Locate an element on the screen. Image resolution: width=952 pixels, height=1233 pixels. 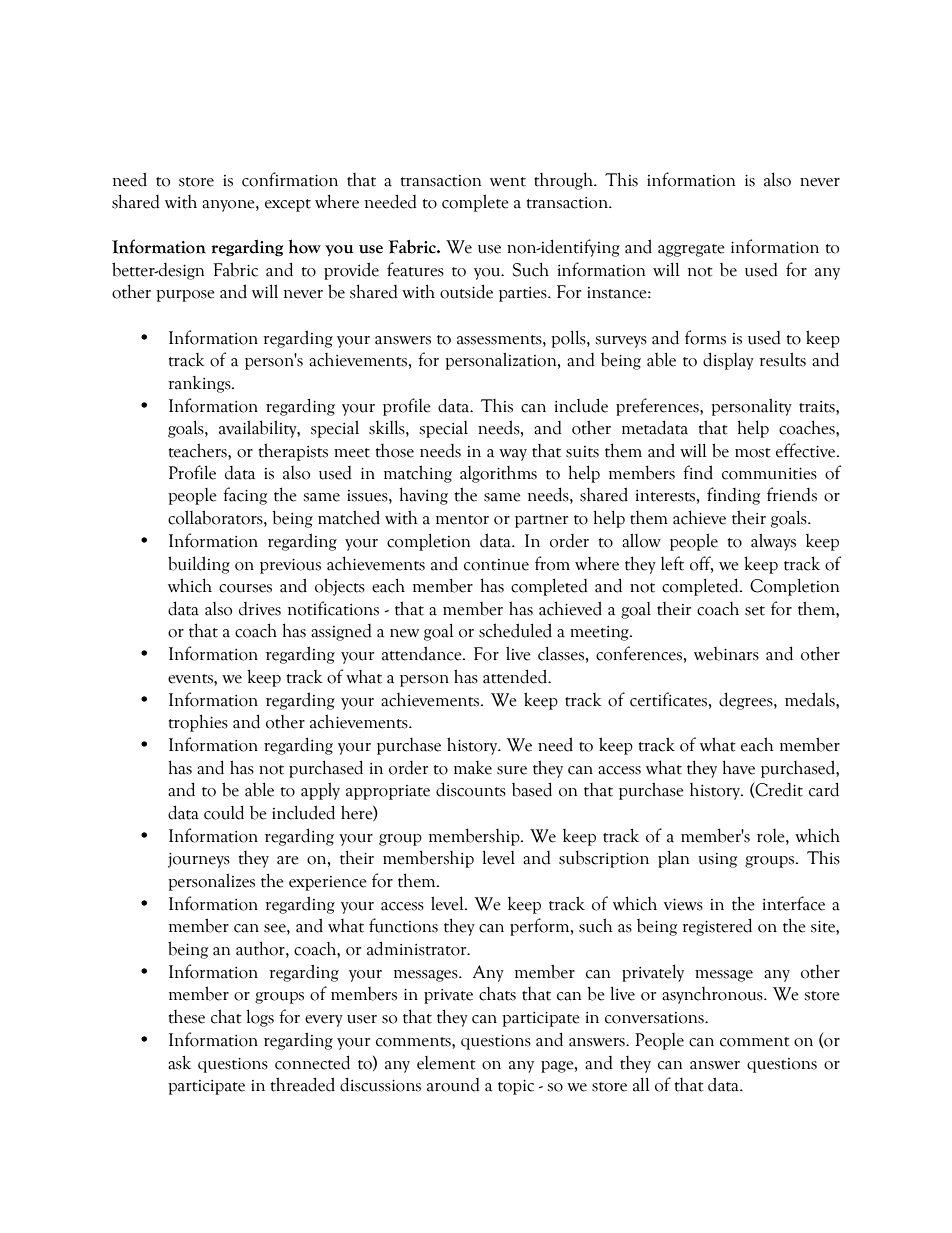
have is located at coordinates (739, 767).
